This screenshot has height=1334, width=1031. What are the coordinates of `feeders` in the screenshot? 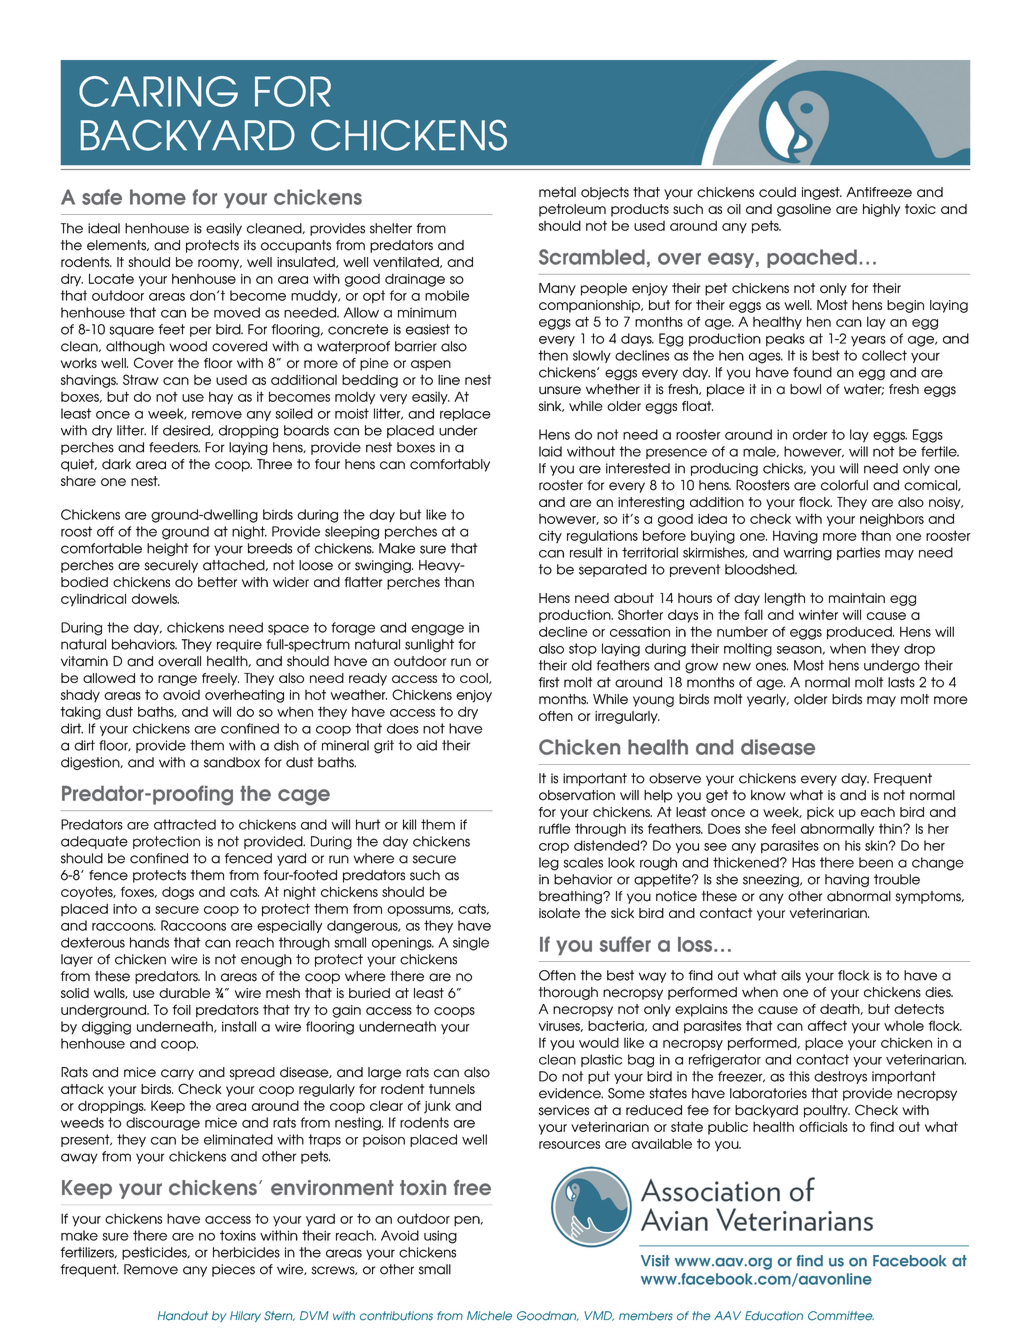 It's located at (174, 447).
